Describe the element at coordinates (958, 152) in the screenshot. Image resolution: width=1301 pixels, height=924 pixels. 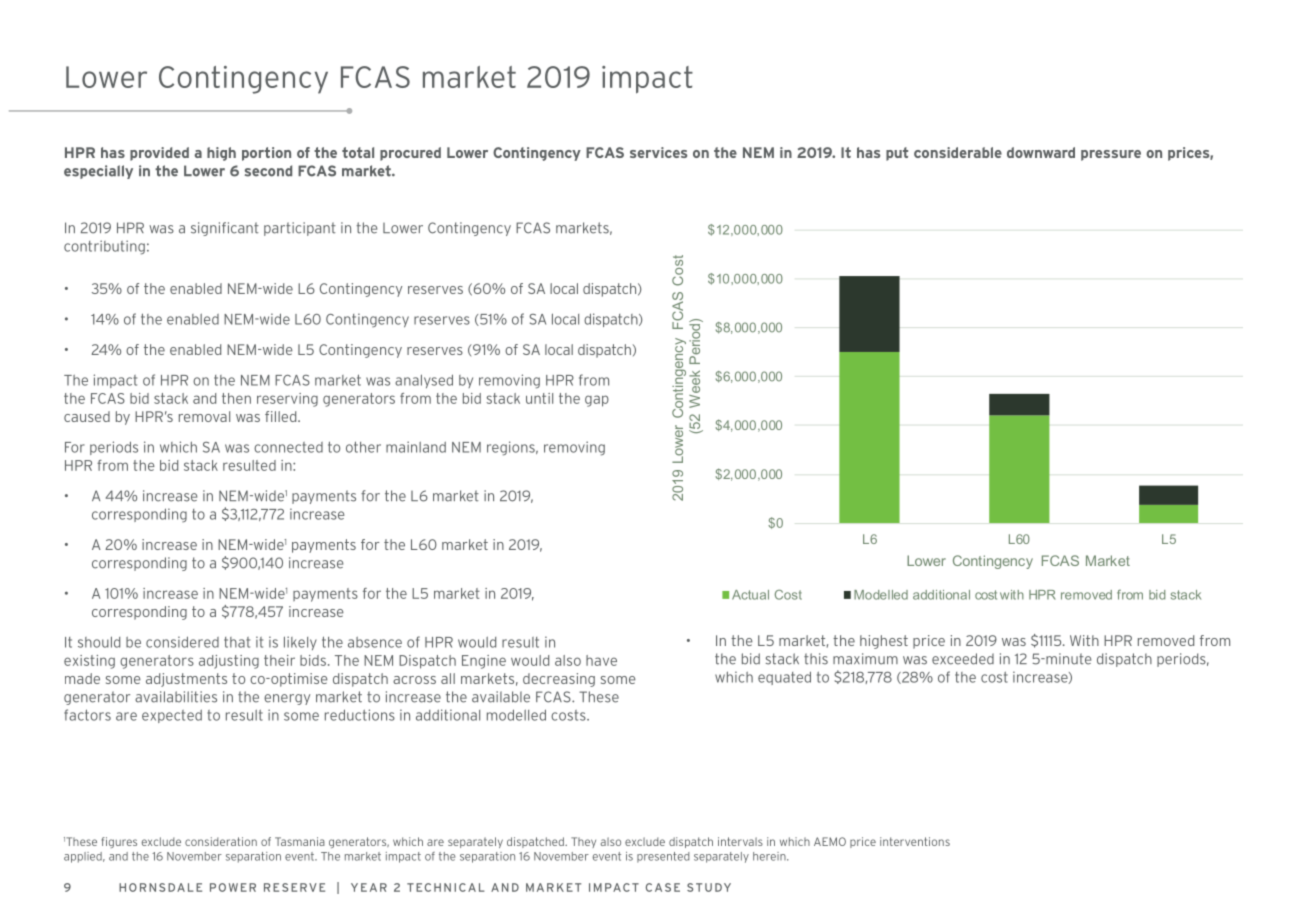
I see `considerable` at that location.
